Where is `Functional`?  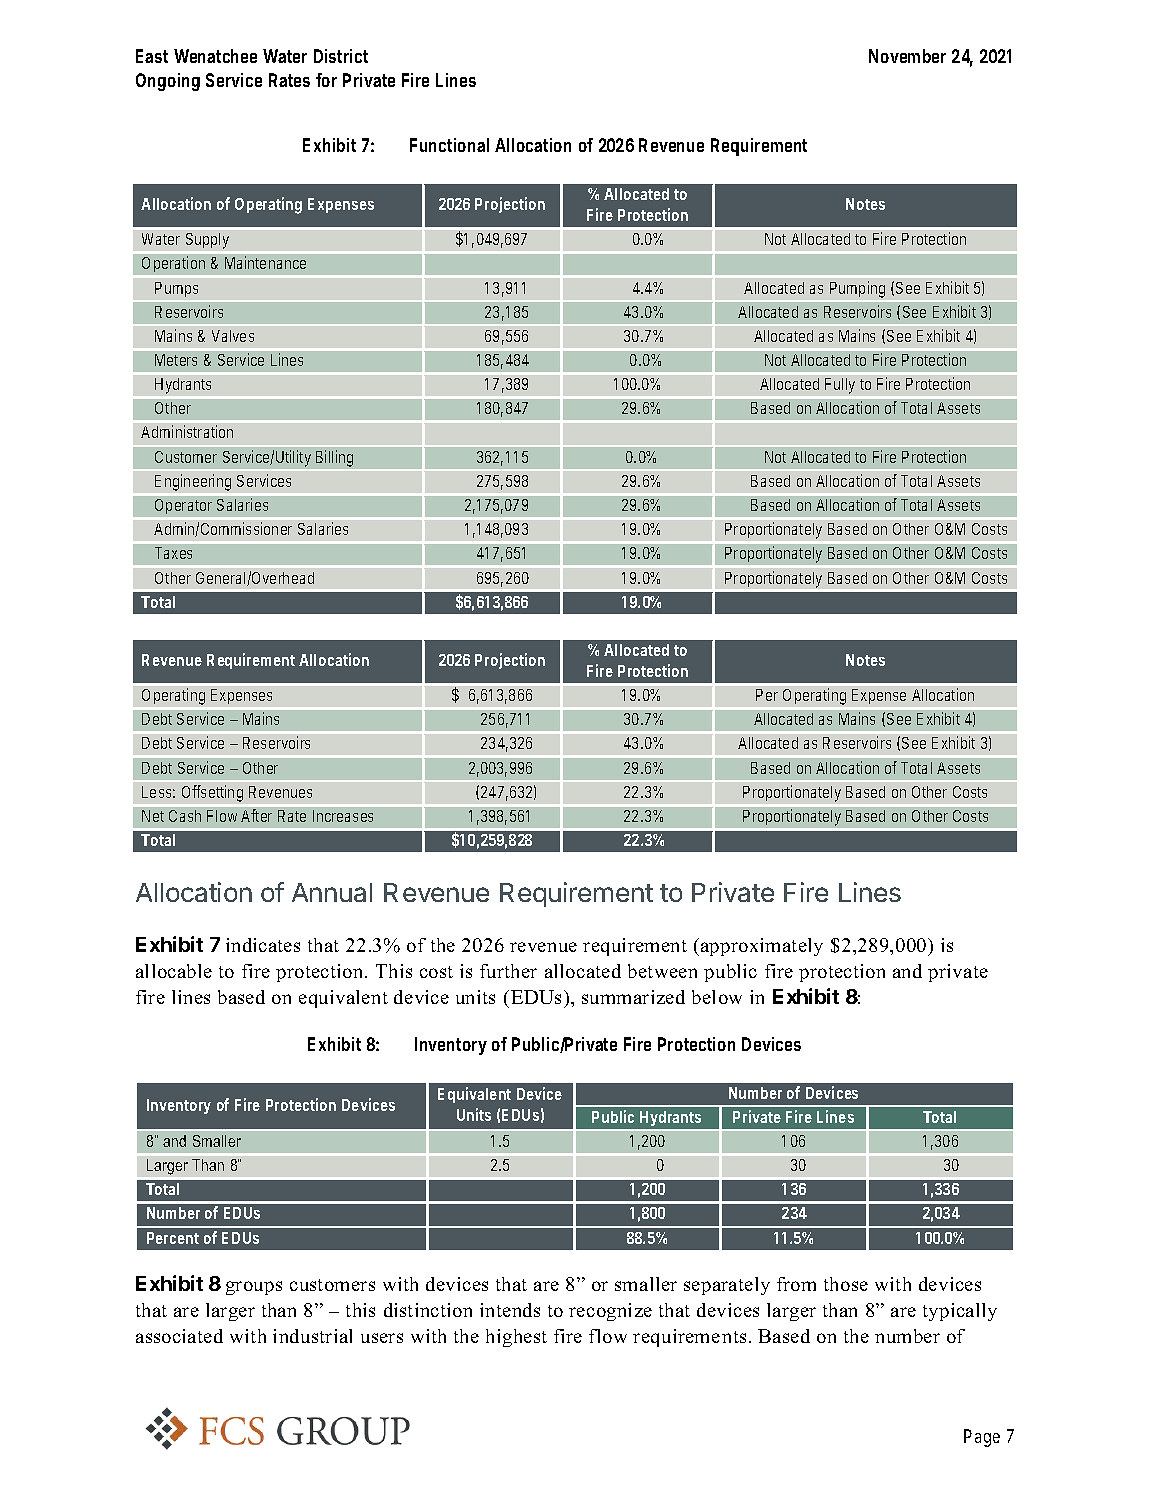 Functional is located at coordinates (449, 145).
